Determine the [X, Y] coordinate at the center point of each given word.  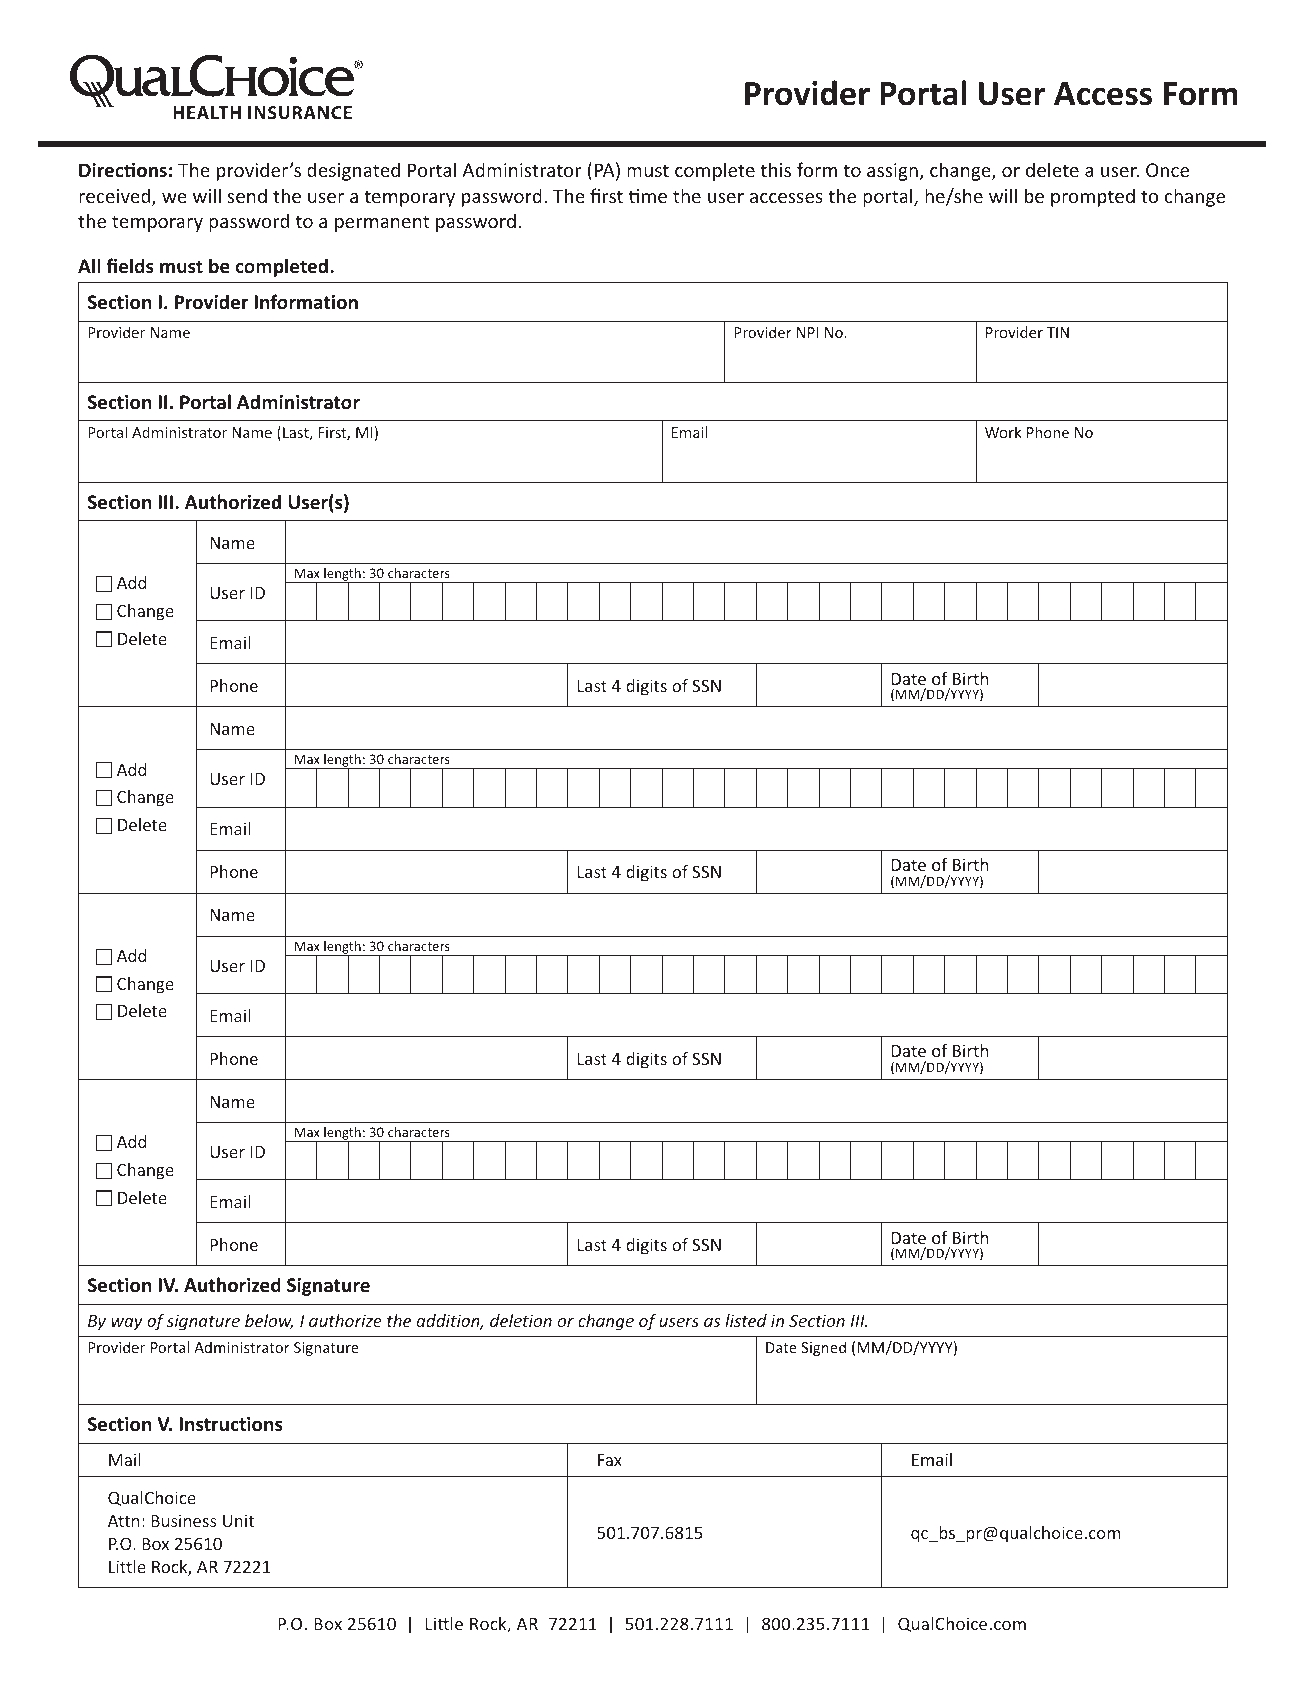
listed [746, 1320]
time [648, 196]
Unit [238, 1520]
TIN [1058, 332]
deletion [521, 1320]
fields [130, 265]
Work [1003, 432]
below [269, 1322]
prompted [1093, 197]
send [247, 195]
